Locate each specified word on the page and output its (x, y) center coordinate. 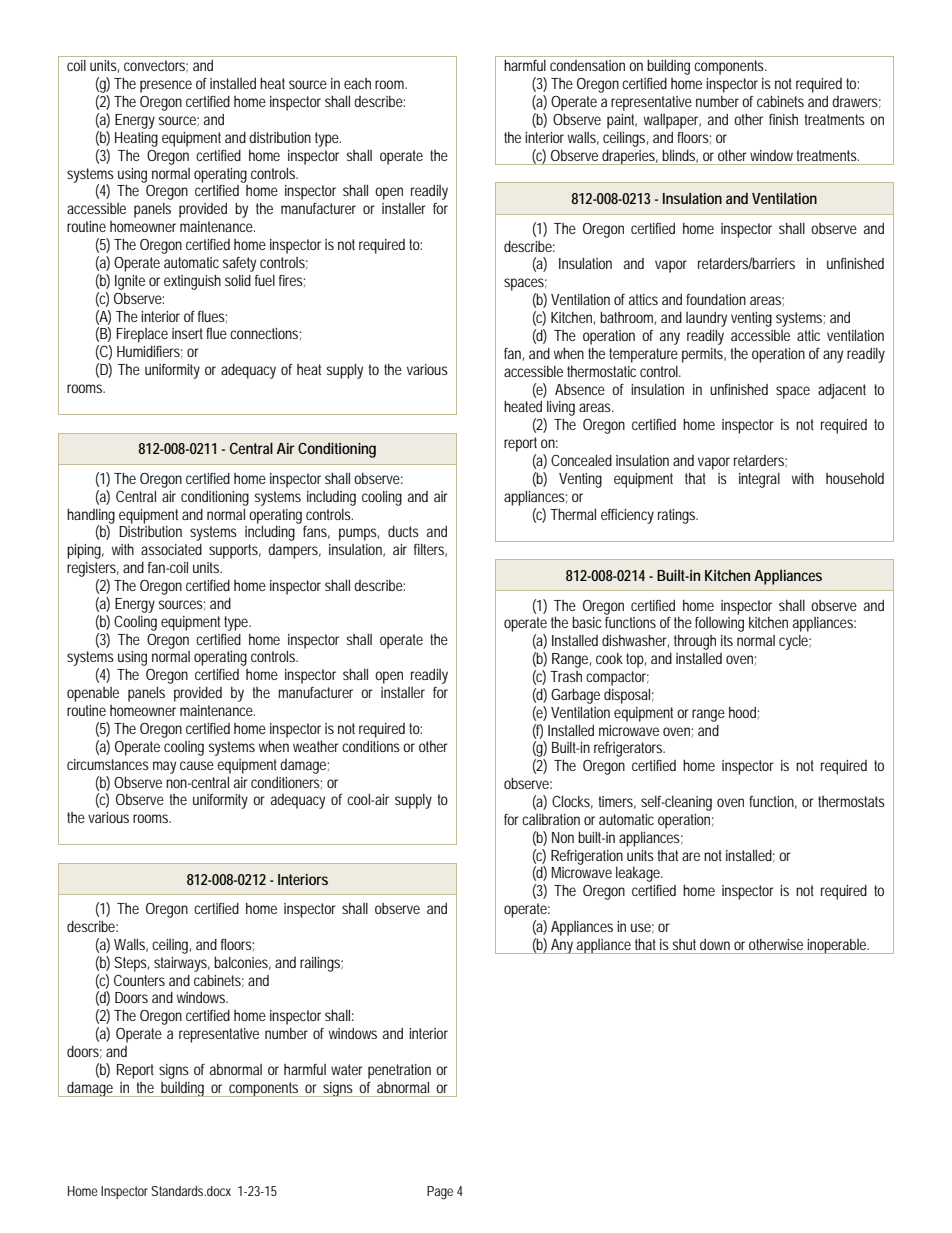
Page (440, 1193)
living (561, 408)
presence (166, 86)
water (347, 1069)
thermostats (851, 801)
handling (91, 517)
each (357, 83)
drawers (856, 102)
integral (759, 480)
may (164, 767)
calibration (551, 819)
